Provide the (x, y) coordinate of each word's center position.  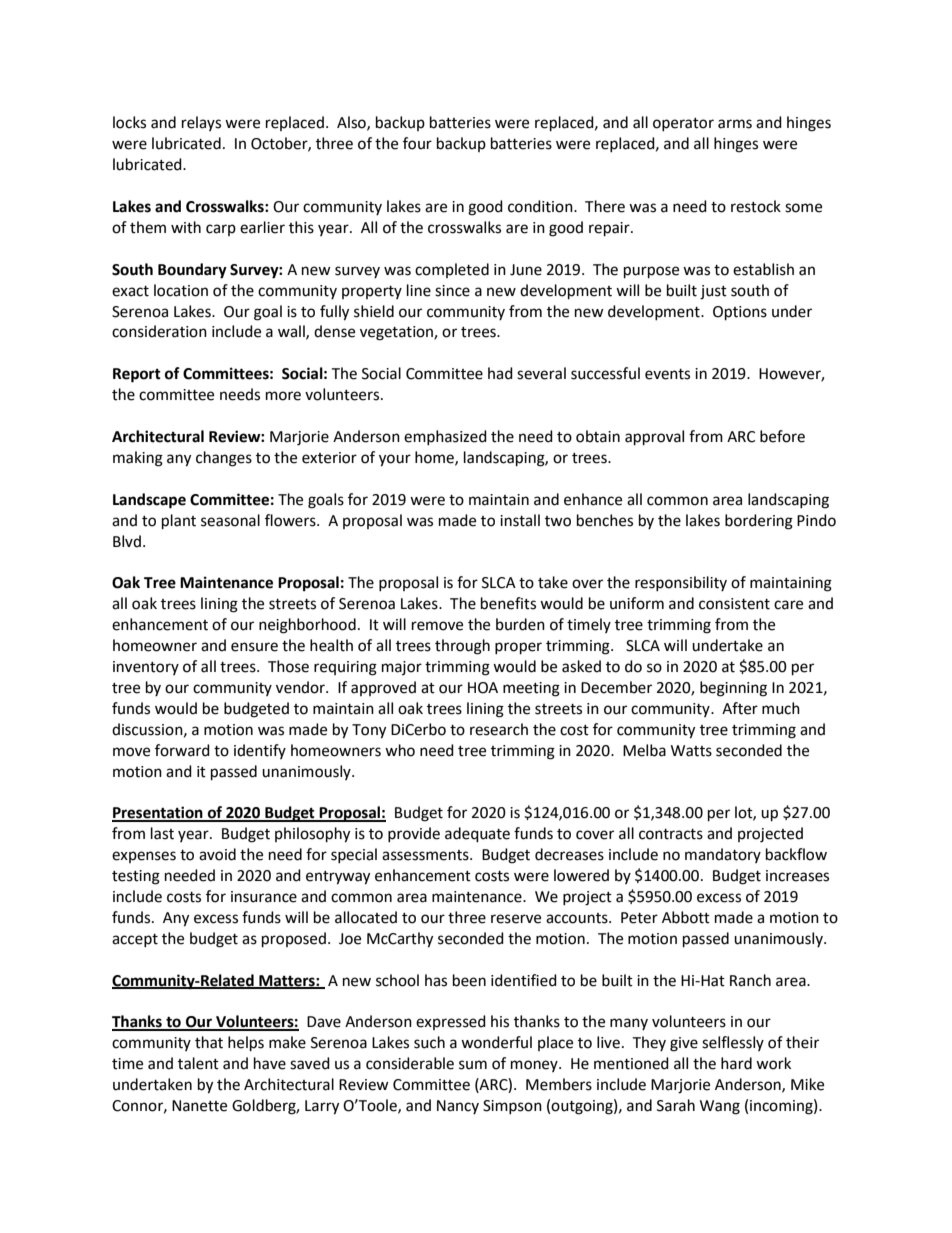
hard (736, 1063)
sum (473, 1065)
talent (198, 1063)
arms (735, 124)
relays (201, 123)
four (417, 143)
